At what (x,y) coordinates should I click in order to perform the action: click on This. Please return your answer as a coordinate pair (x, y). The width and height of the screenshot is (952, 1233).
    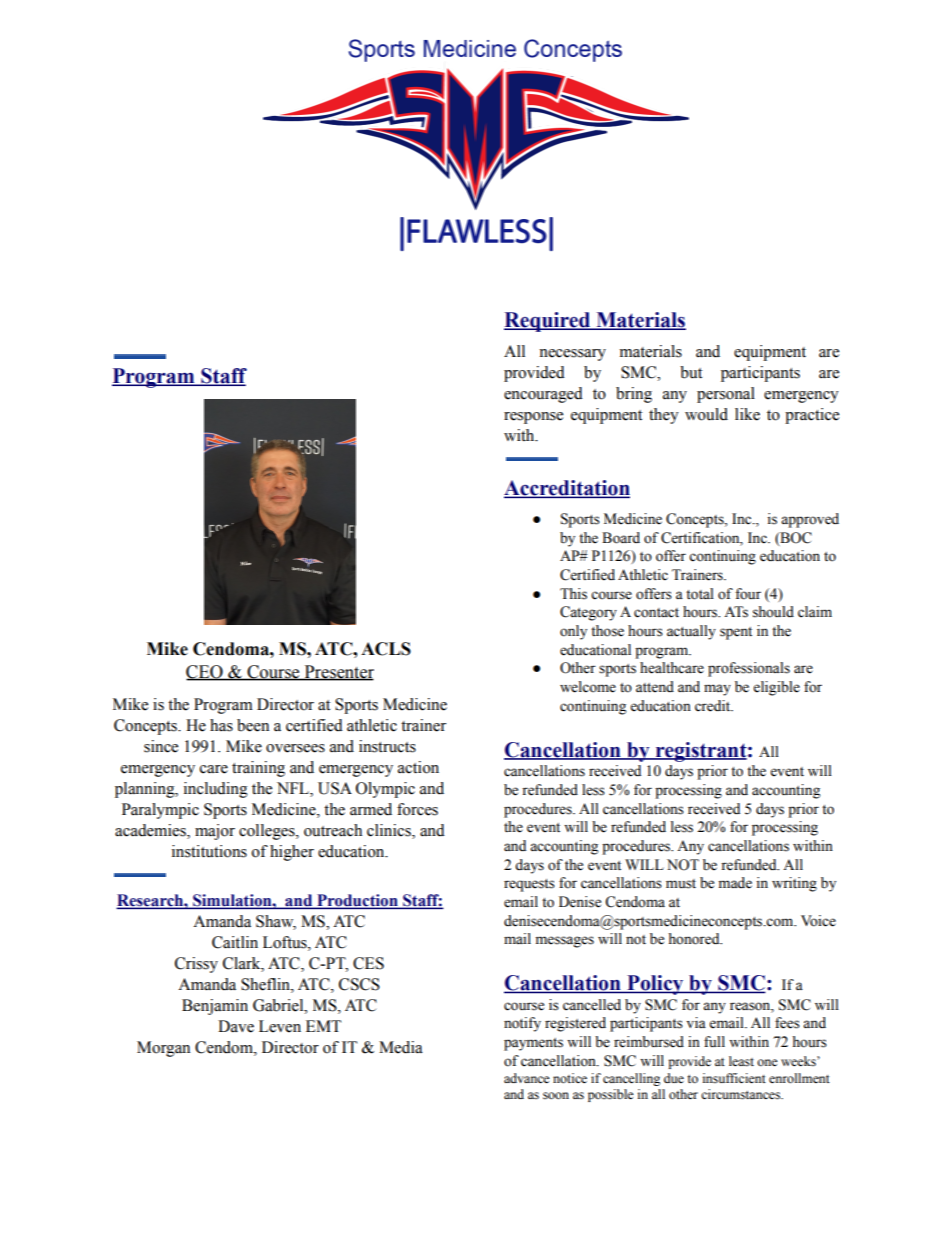
    Looking at the image, I should click on (573, 594).
